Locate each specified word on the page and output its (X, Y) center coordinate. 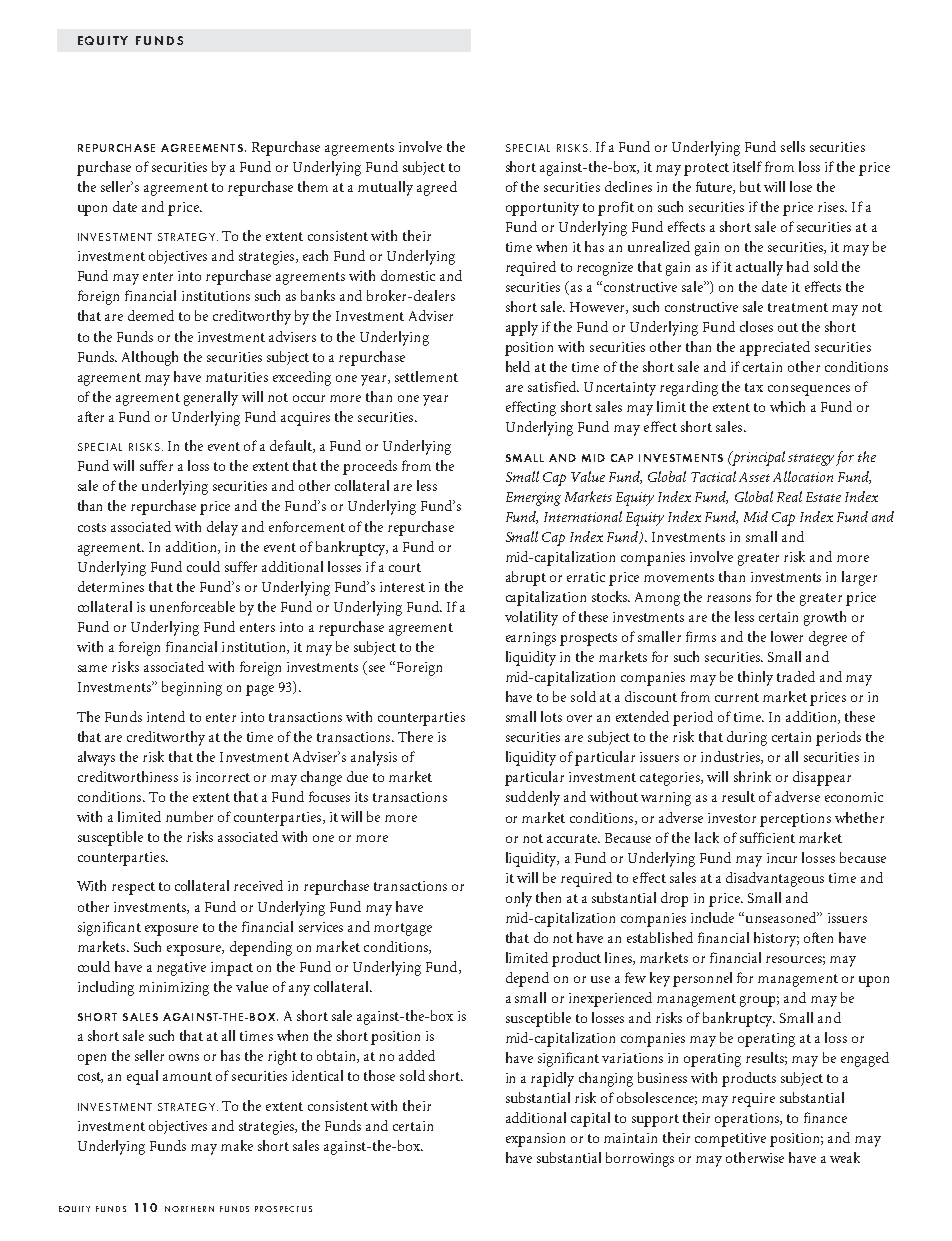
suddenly (533, 798)
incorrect (223, 777)
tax (754, 387)
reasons (729, 598)
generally (211, 398)
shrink (752, 776)
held (518, 366)
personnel (702, 979)
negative (181, 969)
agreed (437, 188)
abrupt (526, 578)
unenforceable (192, 606)
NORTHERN (189, 1209)
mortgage (403, 929)
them (313, 186)
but (750, 186)
